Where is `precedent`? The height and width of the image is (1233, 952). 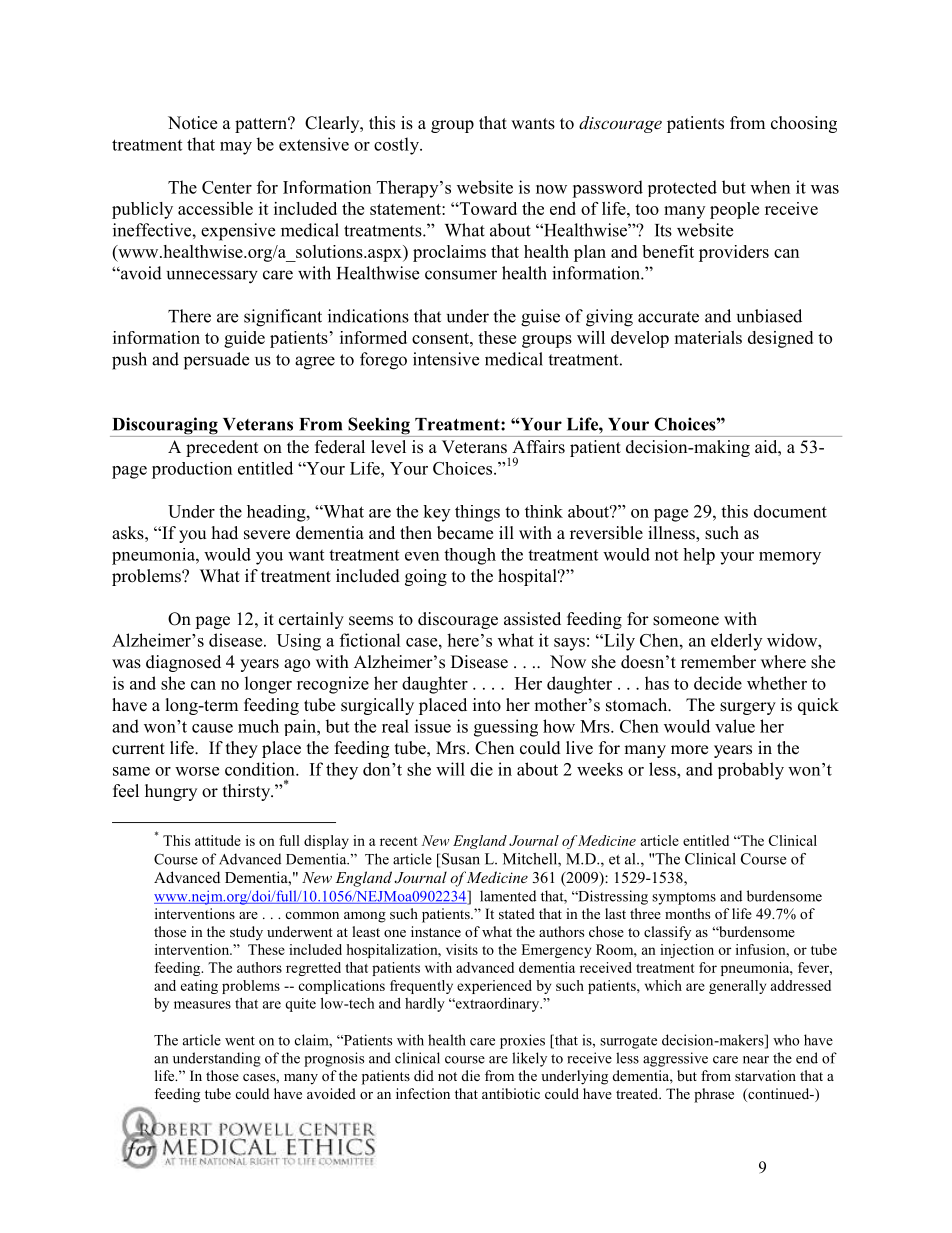 precedent is located at coordinates (222, 448).
